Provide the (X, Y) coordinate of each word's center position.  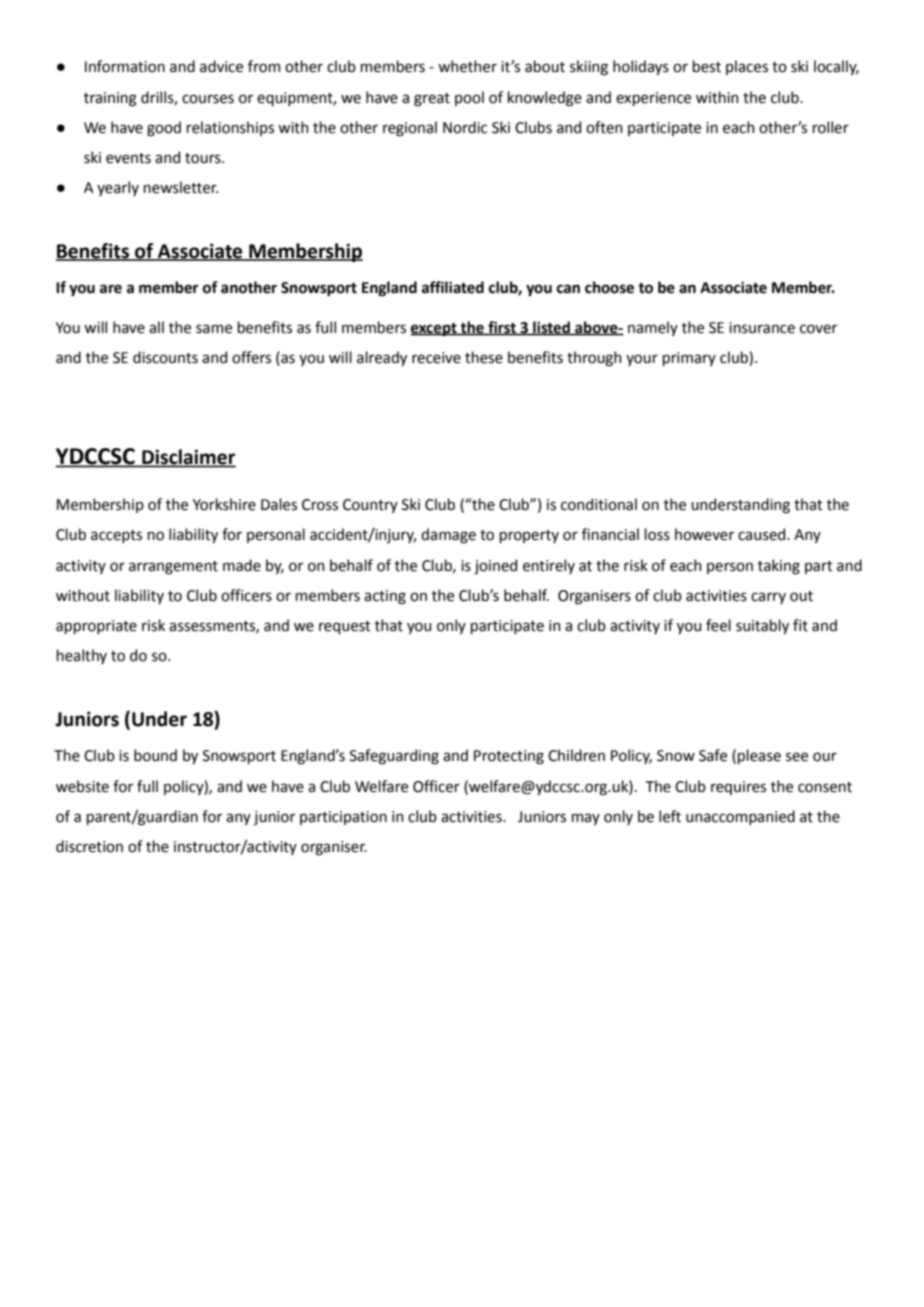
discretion (89, 846)
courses (208, 99)
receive (436, 358)
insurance (762, 328)
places (747, 67)
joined (495, 566)
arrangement (173, 568)
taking (779, 567)
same (214, 329)
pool (469, 98)
